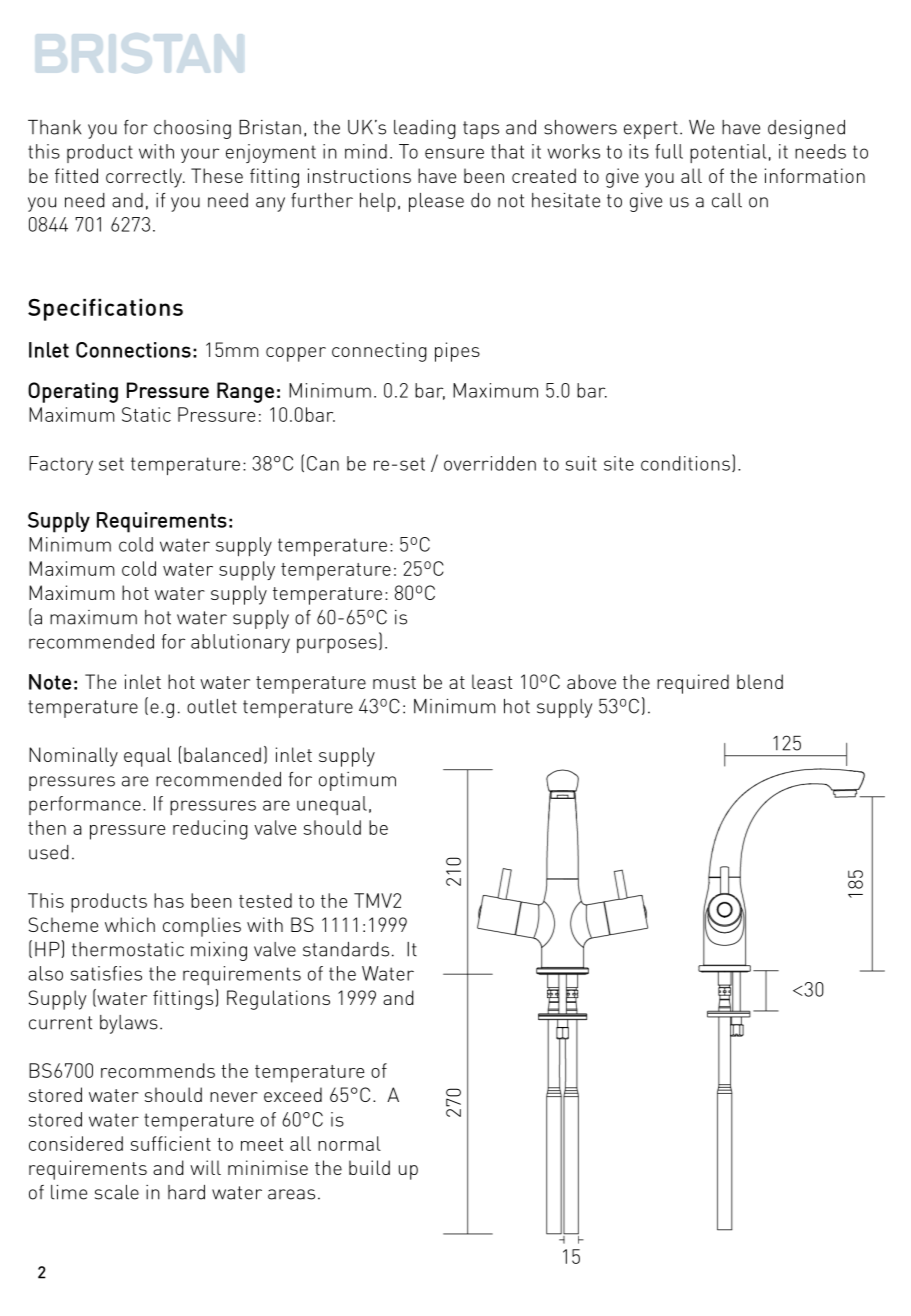 The width and height of the page is (911, 1316). Describe the element at coordinates (454, 153) in the page. I see `ensure` at that location.
